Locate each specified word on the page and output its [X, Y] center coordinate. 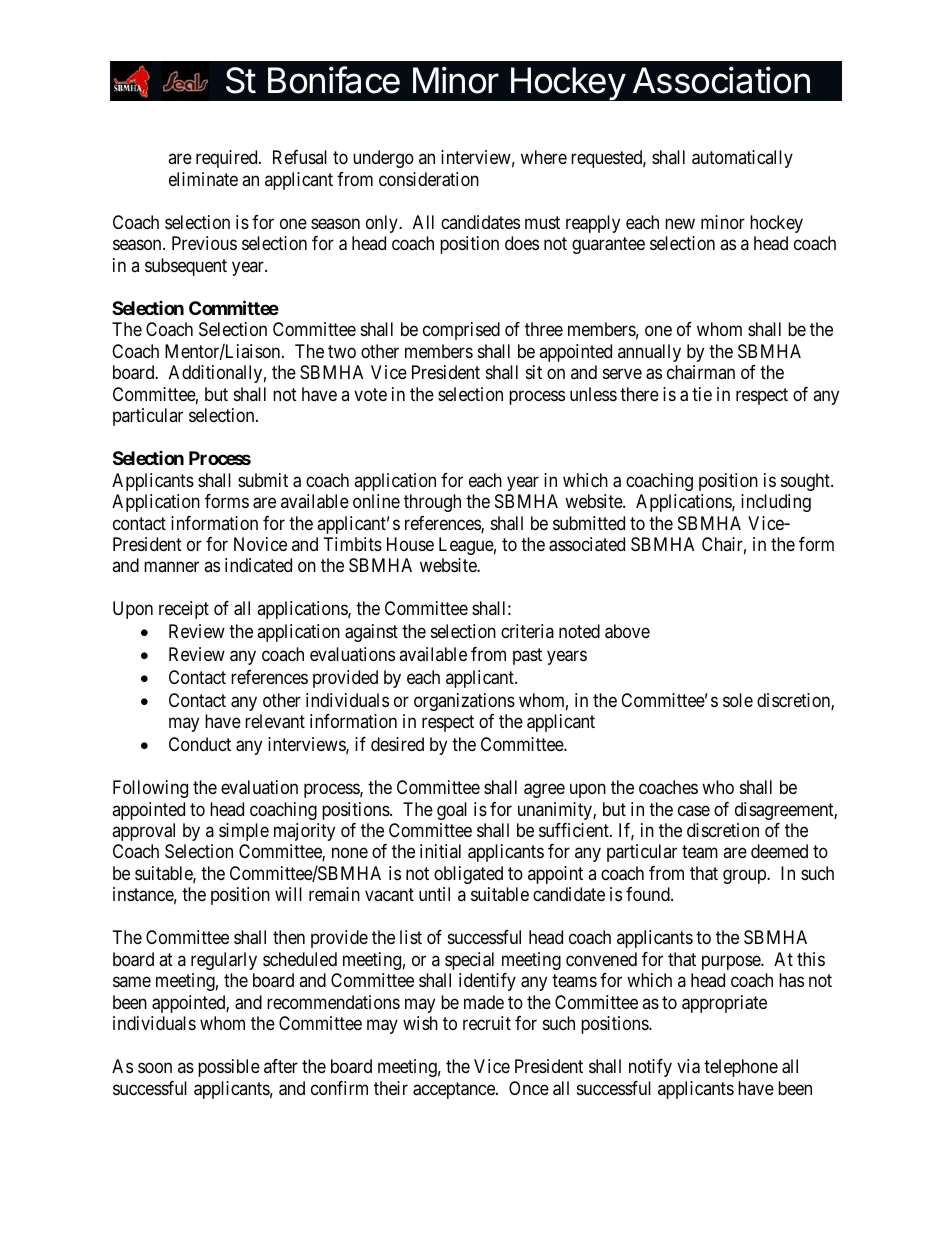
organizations [464, 702]
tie [702, 394]
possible [229, 1068]
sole [738, 700]
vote [370, 394]
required [228, 159]
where [544, 157]
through [432, 503]
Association [721, 80]
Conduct [200, 744]
